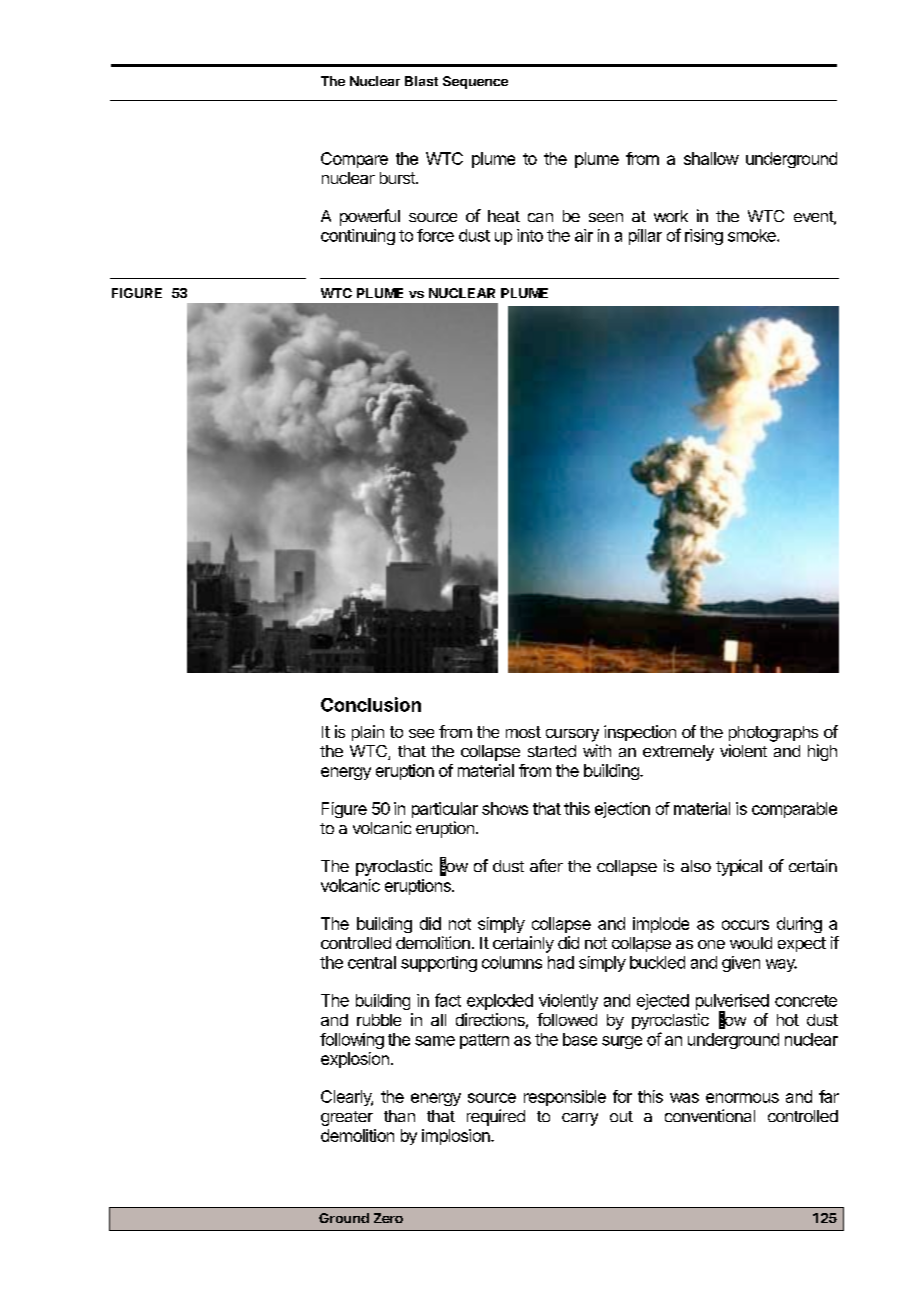 Image resolution: width=924 pixels, height=1308 pixels. I want to click on cursory, so click(572, 735).
